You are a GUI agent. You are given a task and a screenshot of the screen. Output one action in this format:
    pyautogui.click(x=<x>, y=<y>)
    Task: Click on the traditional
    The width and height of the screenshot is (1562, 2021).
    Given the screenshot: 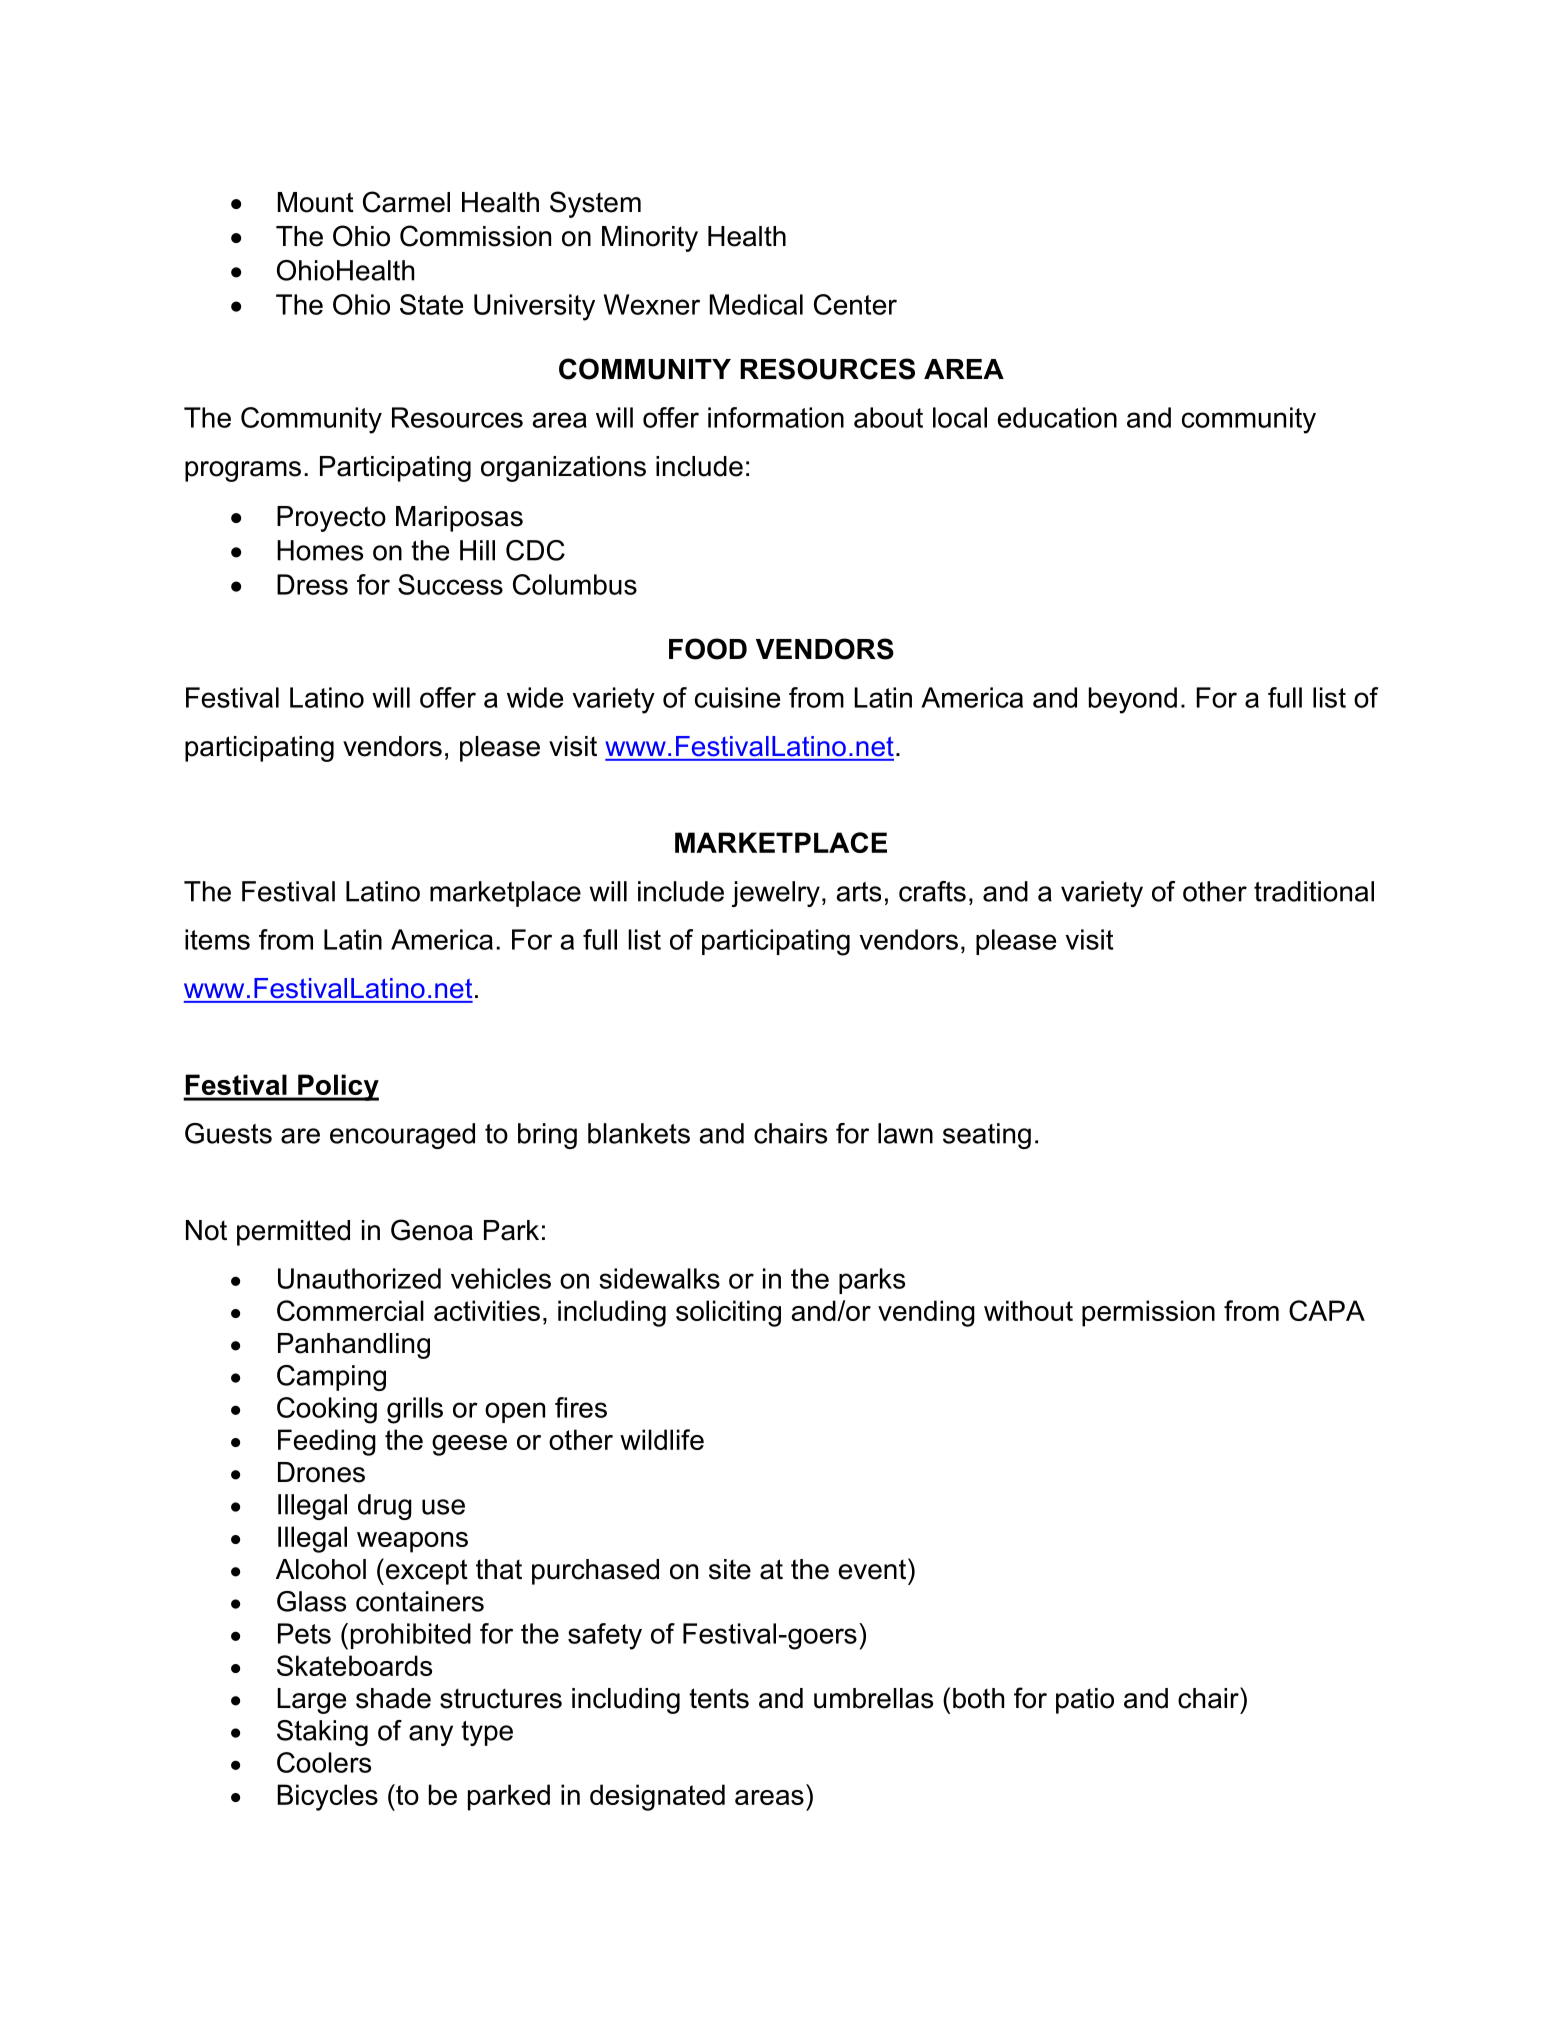 What is the action you would take?
    pyautogui.click(x=1314, y=891)
